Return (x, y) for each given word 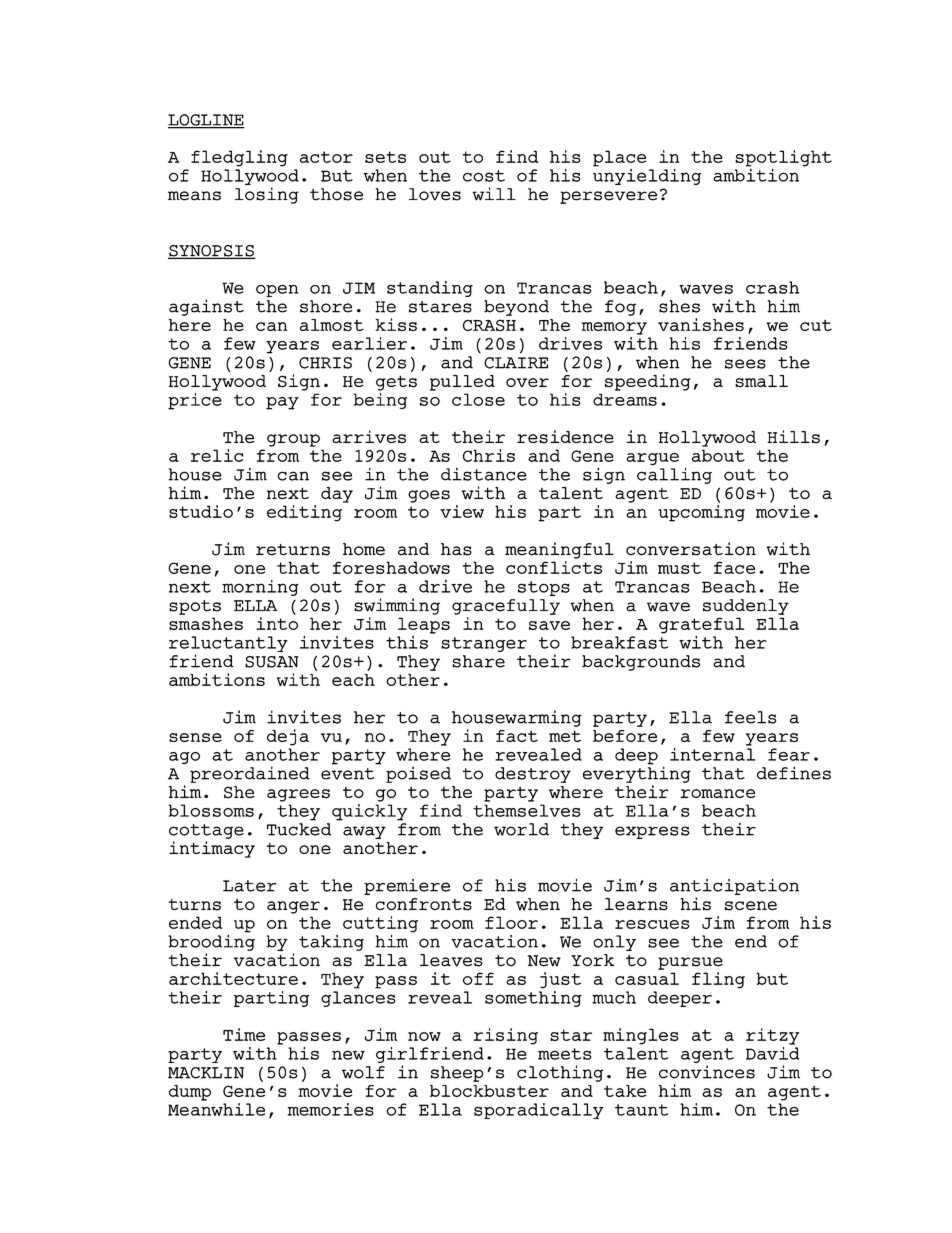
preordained (250, 774)
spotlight (783, 158)
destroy (533, 775)
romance (718, 793)
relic (217, 455)
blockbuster (489, 1091)
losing (267, 195)
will (494, 194)
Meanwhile (216, 1108)
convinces (707, 1072)
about (718, 455)
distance (484, 474)
